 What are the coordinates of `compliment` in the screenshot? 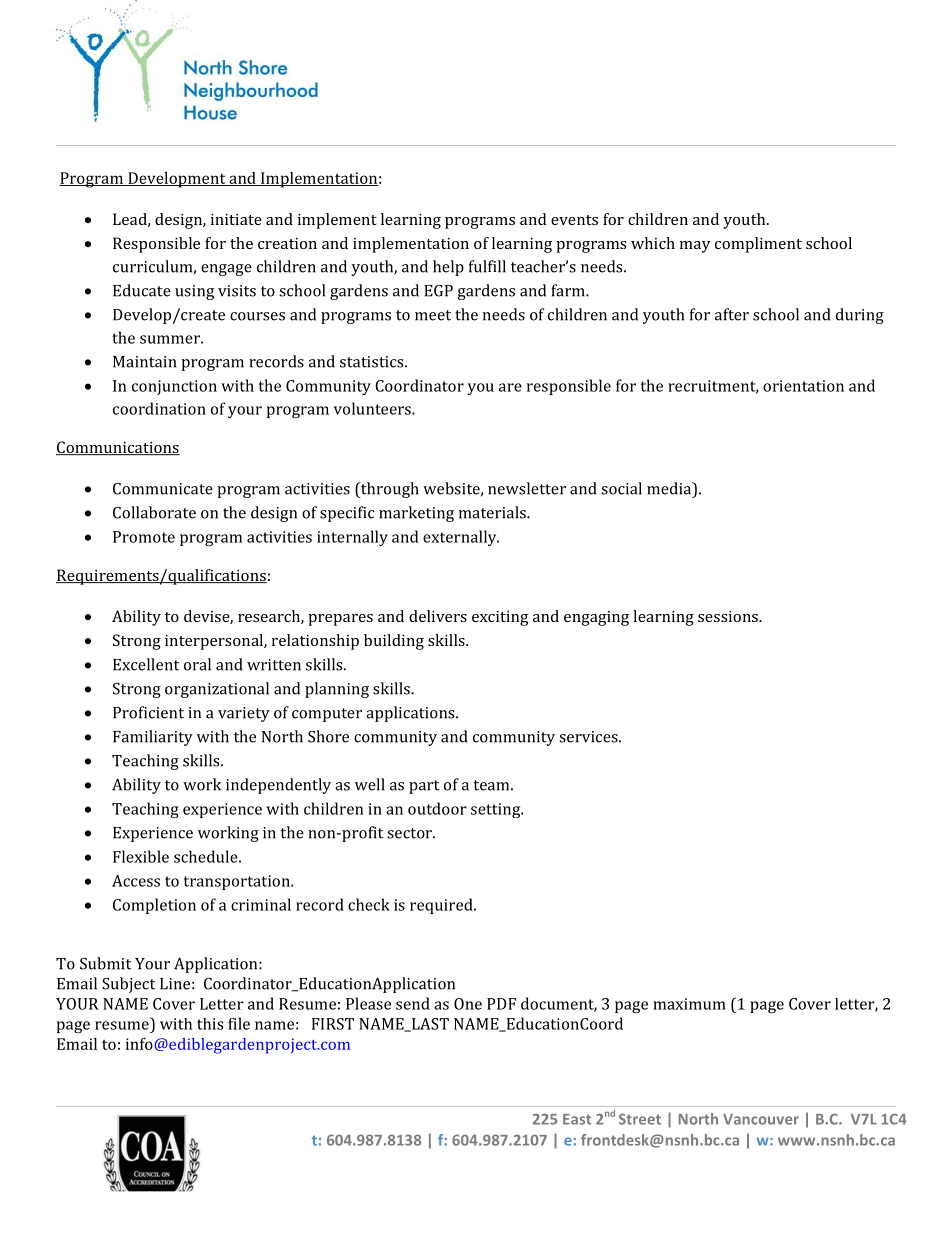 It's located at (758, 245).
